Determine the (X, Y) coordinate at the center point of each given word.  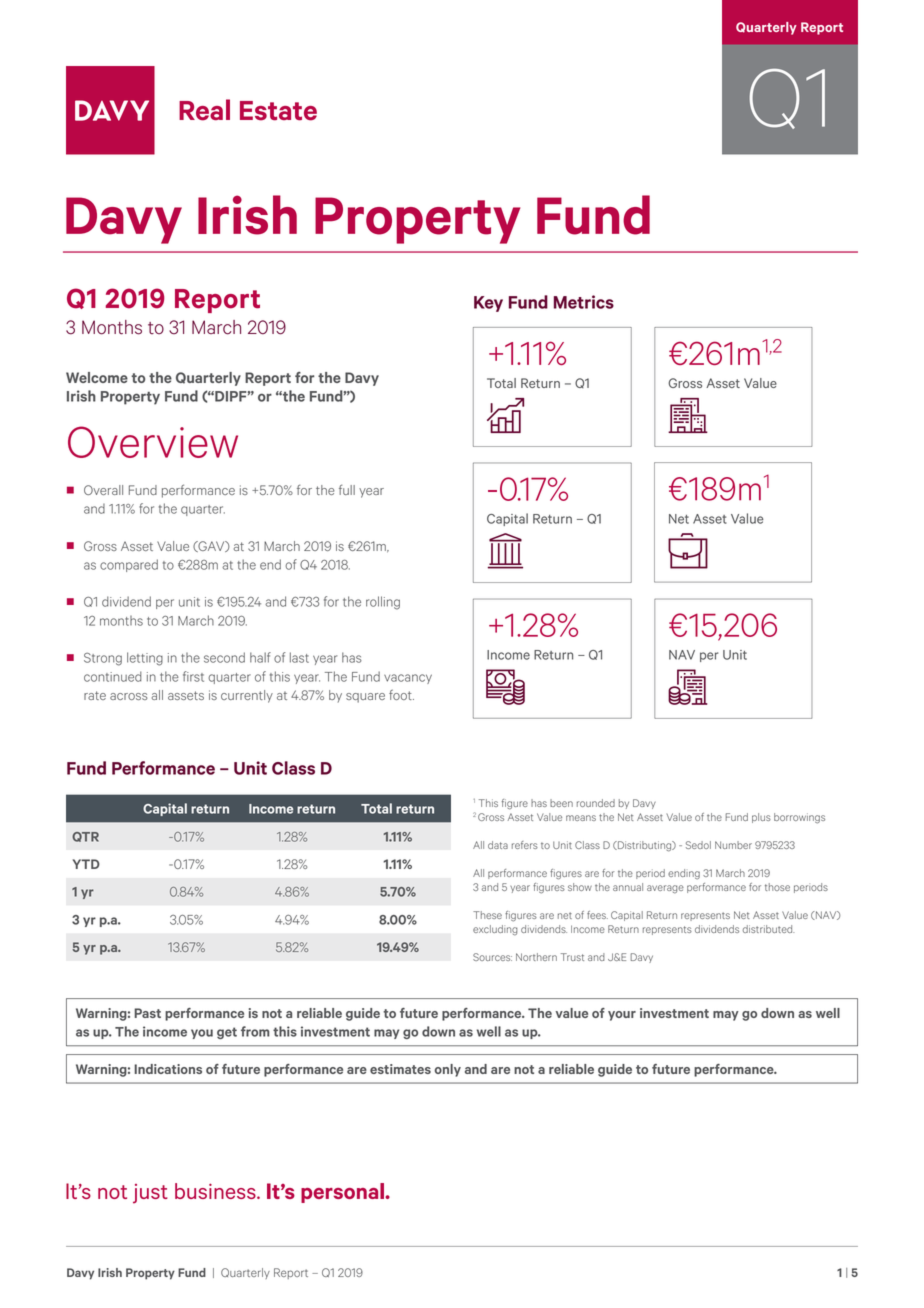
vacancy (408, 679)
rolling (383, 603)
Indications (168, 1069)
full (347, 489)
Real (204, 110)
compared (129, 565)
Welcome (97, 377)
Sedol (698, 845)
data (498, 845)
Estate (278, 111)
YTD (86, 864)
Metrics (584, 302)
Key (488, 304)
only (448, 1070)
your (622, 1016)
